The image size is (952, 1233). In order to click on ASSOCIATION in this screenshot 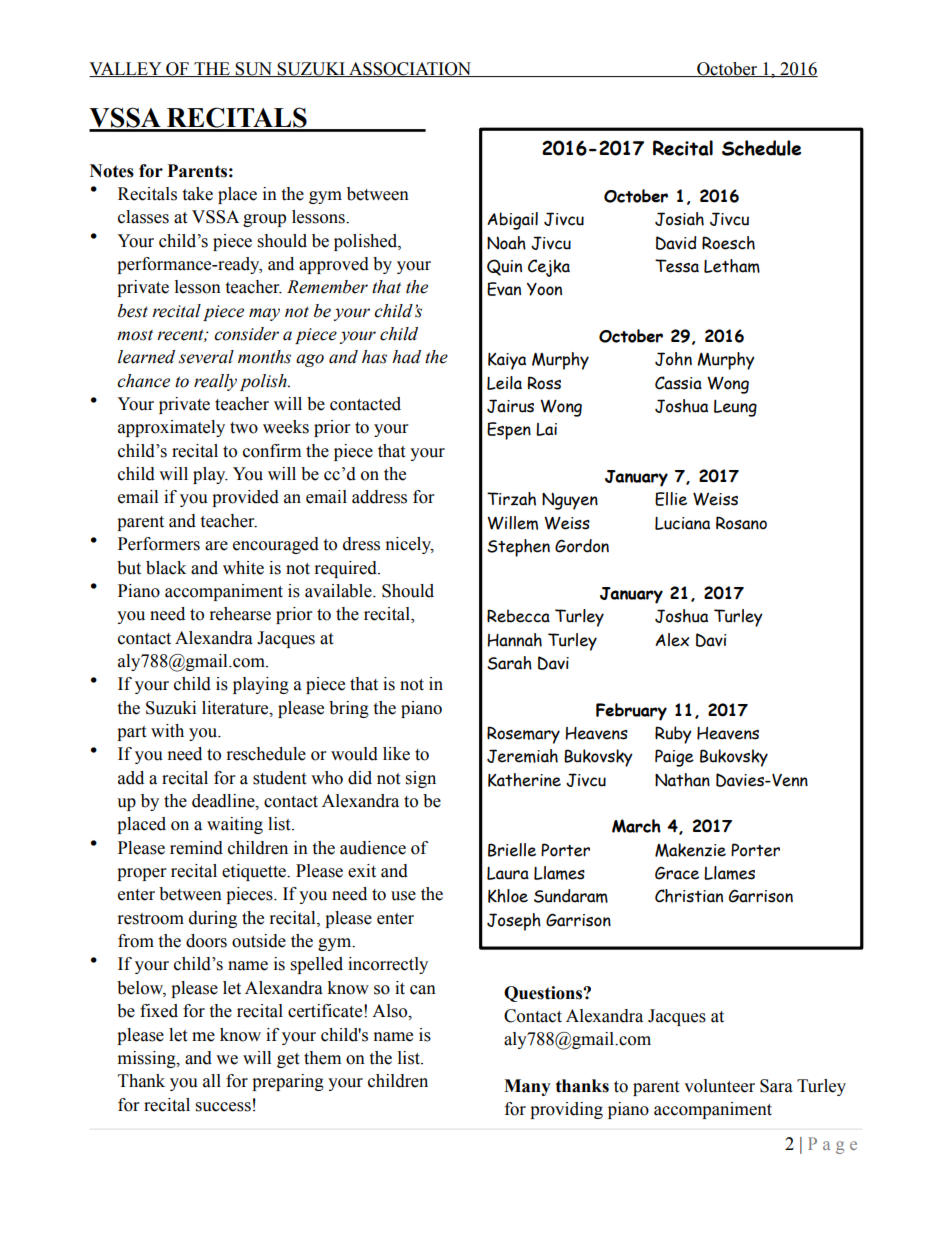, I will do `click(410, 69)`.
